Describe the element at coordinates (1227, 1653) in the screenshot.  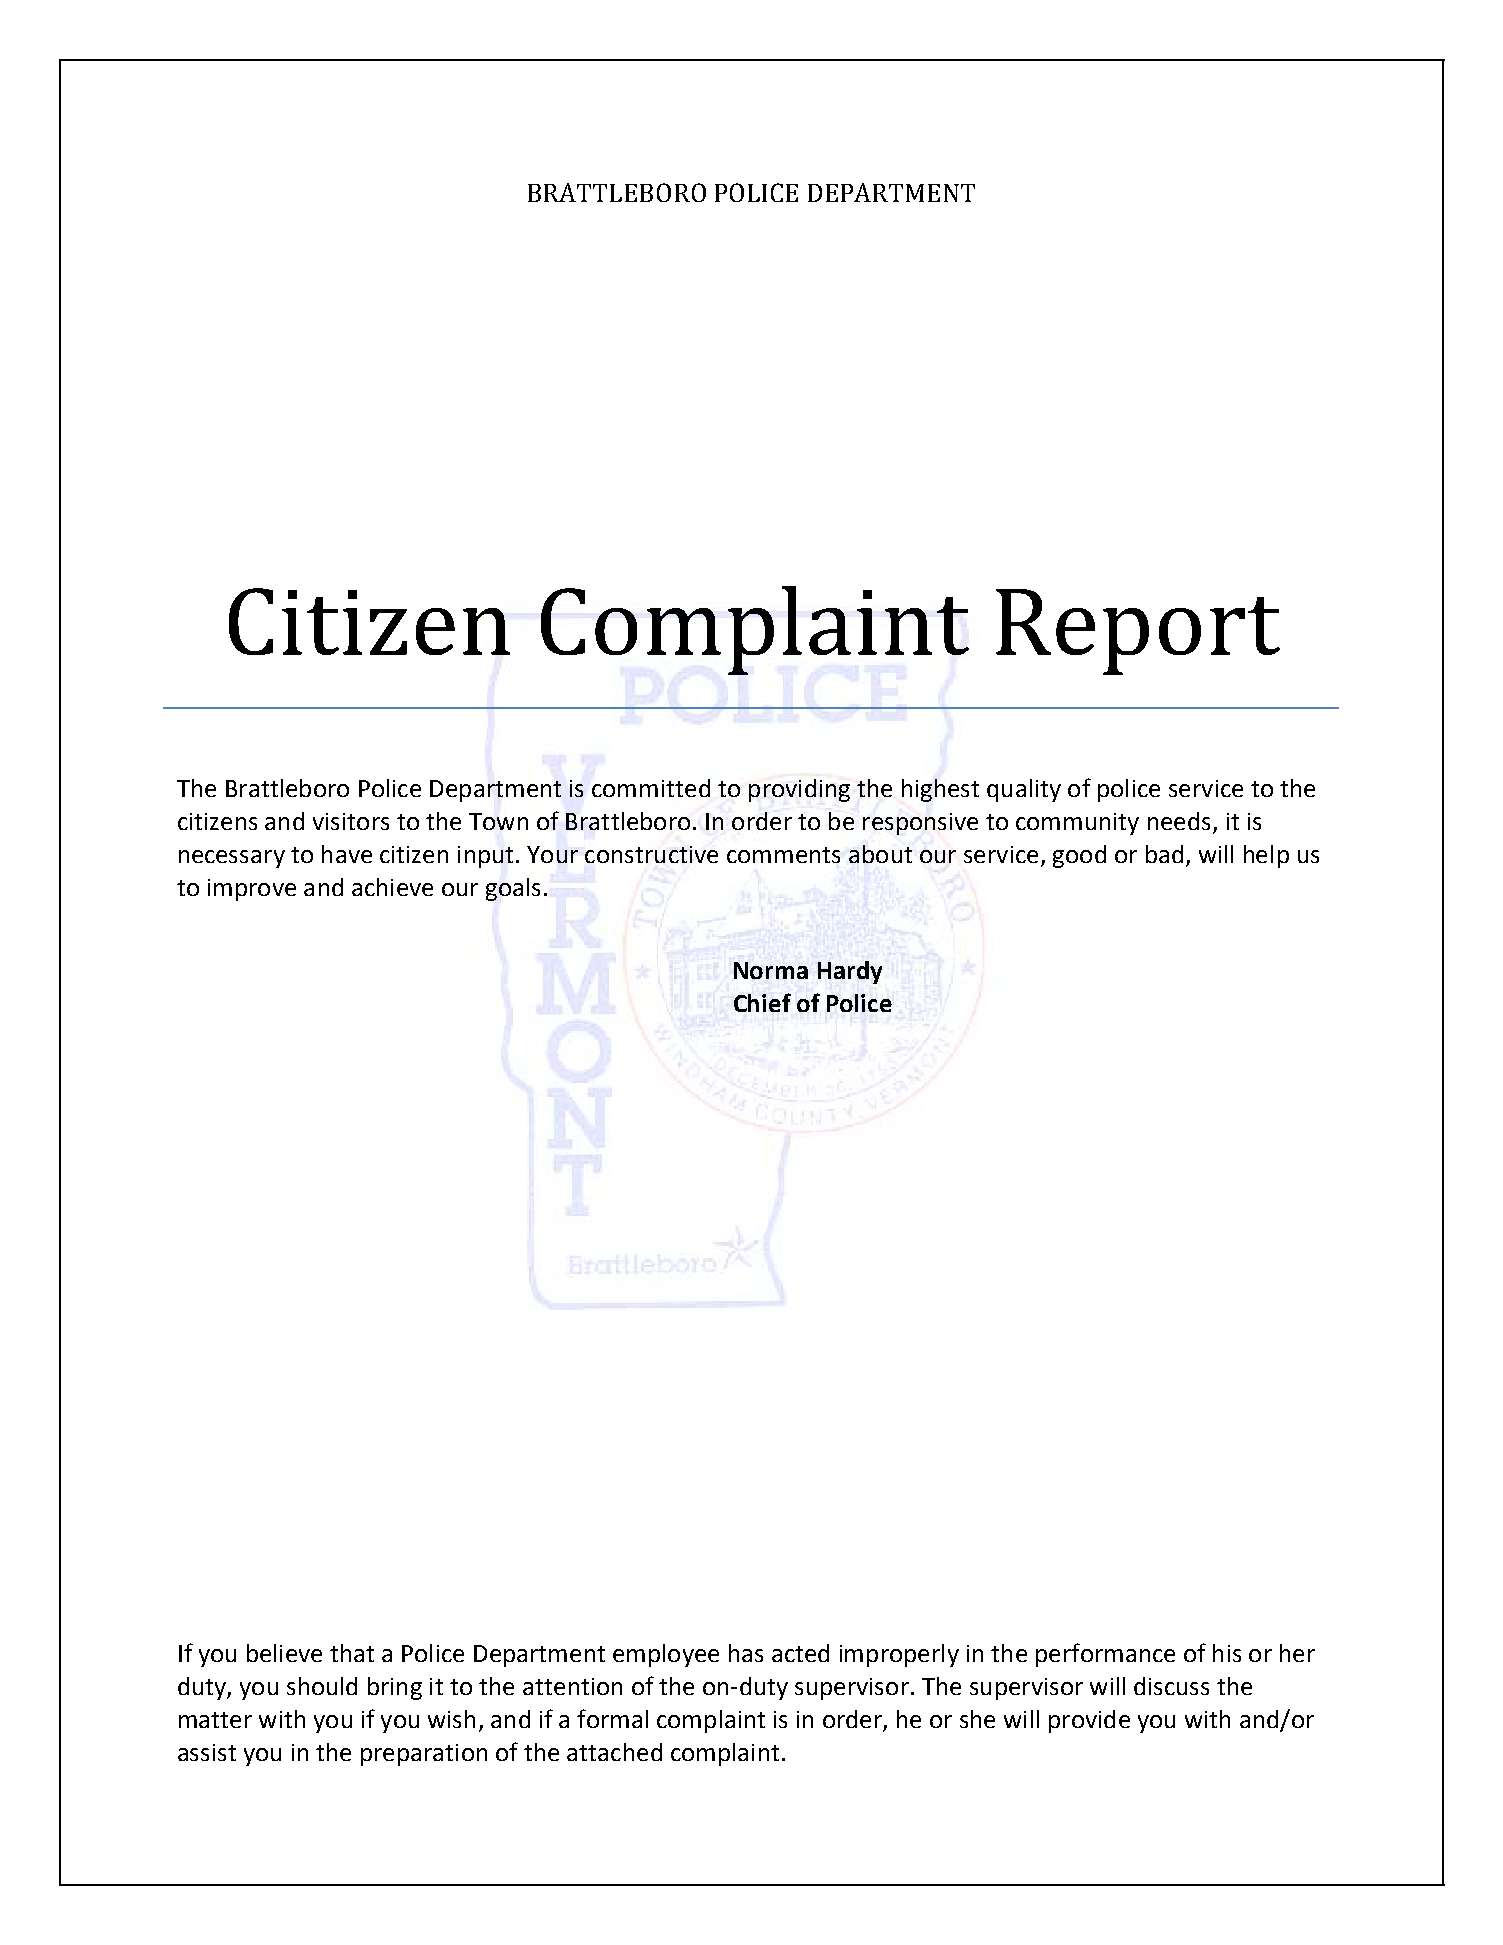
I see `his` at that location.
